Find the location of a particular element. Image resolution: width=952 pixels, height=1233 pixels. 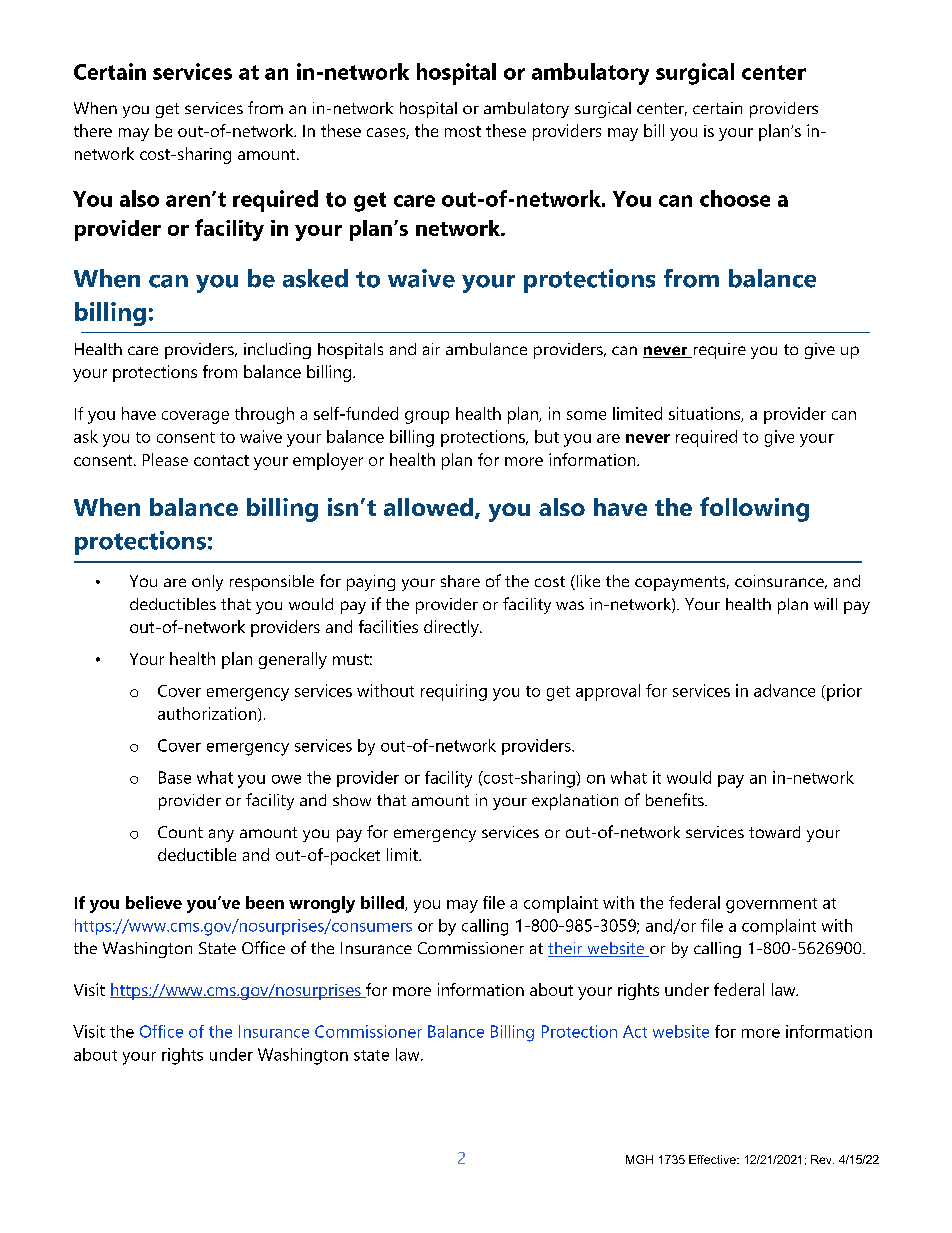

Effective is located at coordinates (713, 1159).
